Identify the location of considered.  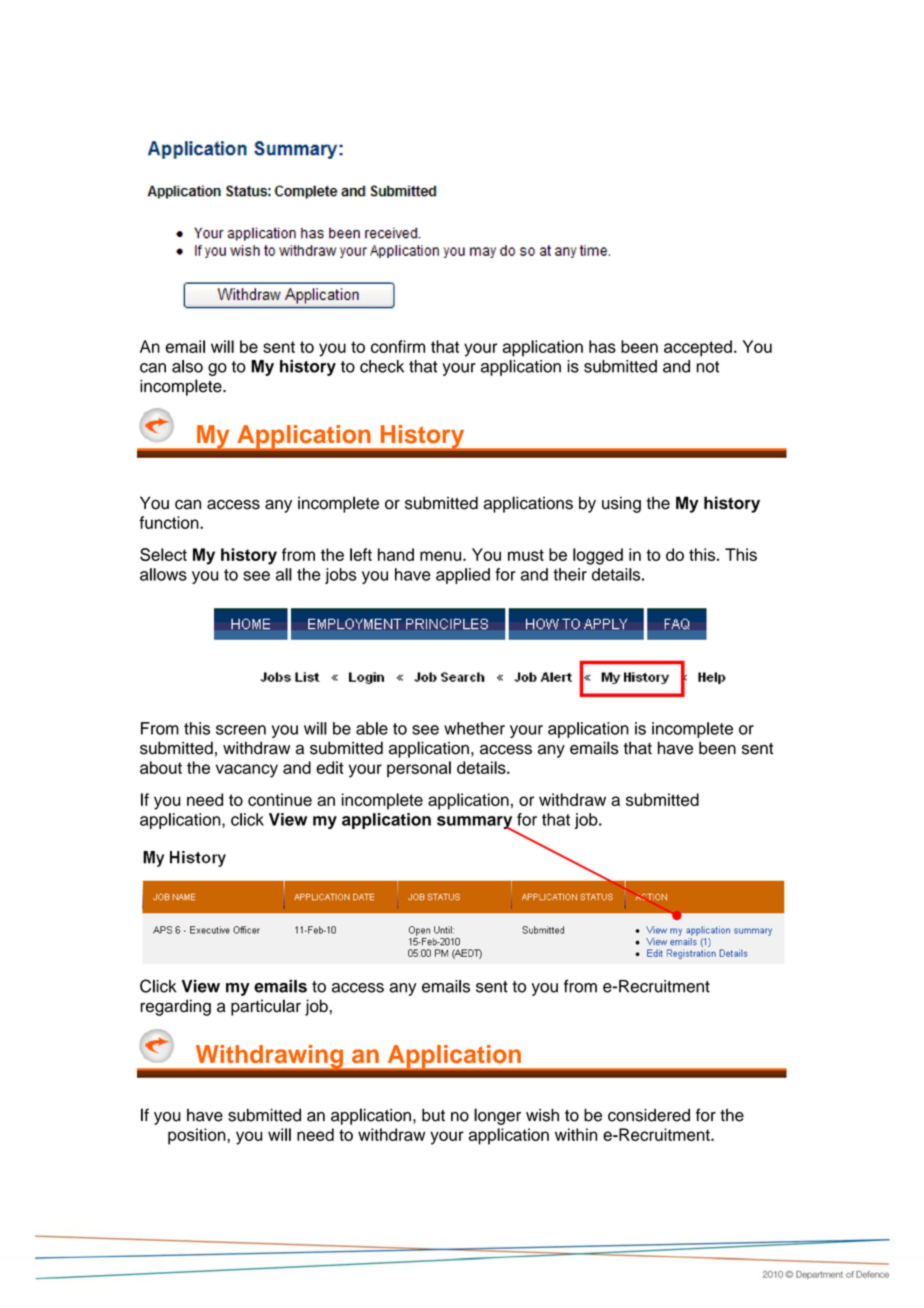
(649, 1115).
